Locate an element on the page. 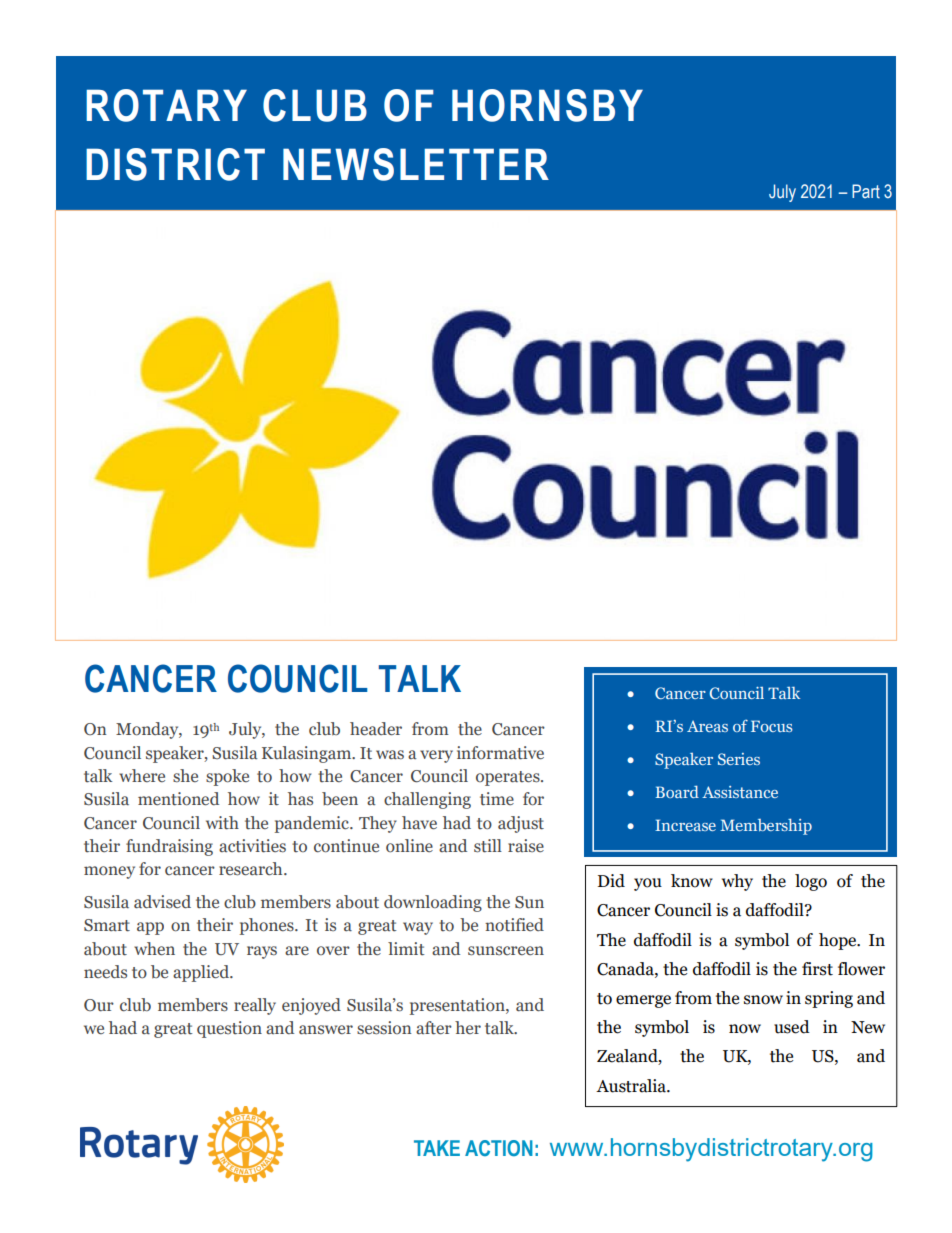 This image has width=952, height=1233. ACTION is located at coordinates (499, 1148).
